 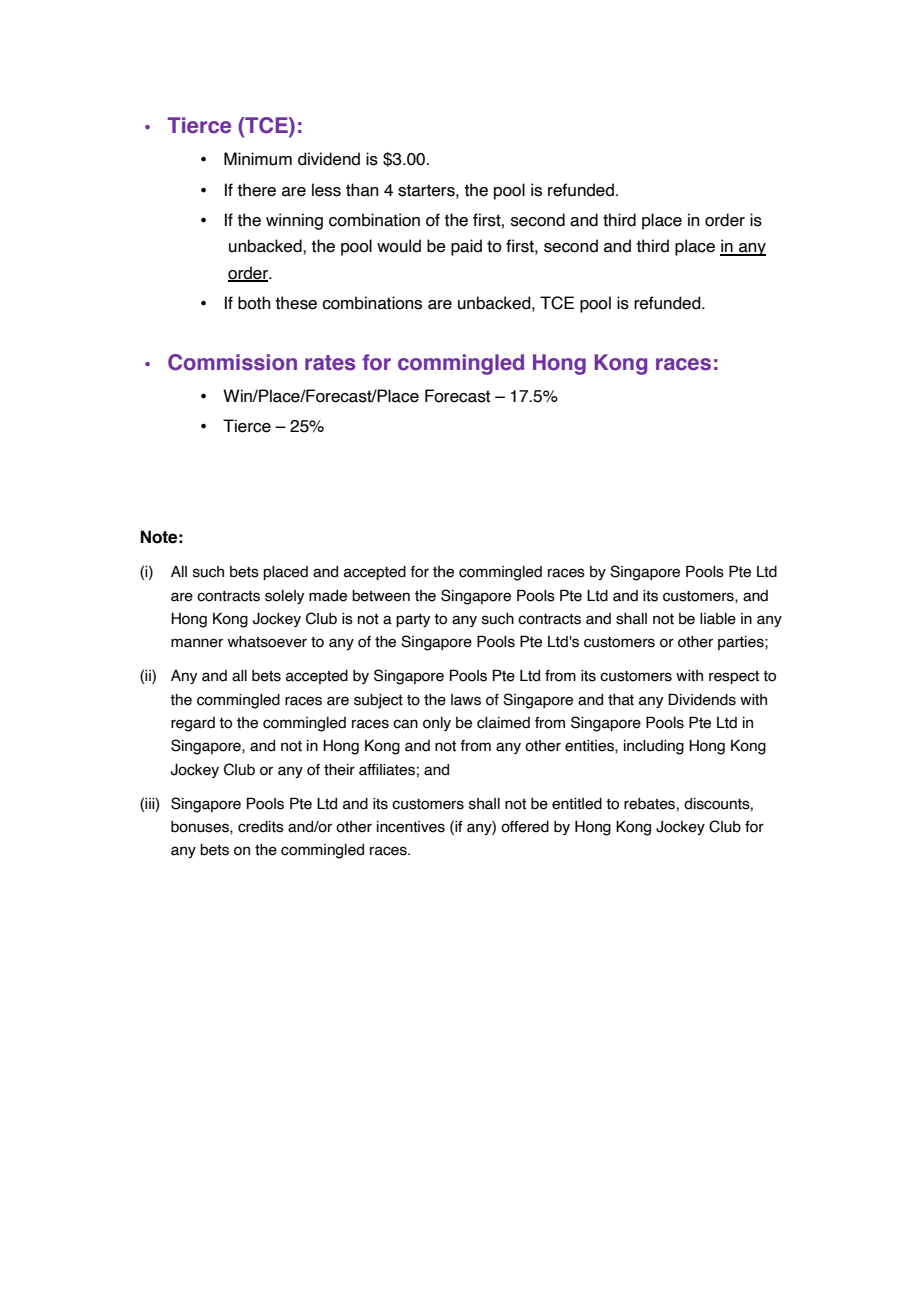 I want to click on between, so click(x=381, y=596).
